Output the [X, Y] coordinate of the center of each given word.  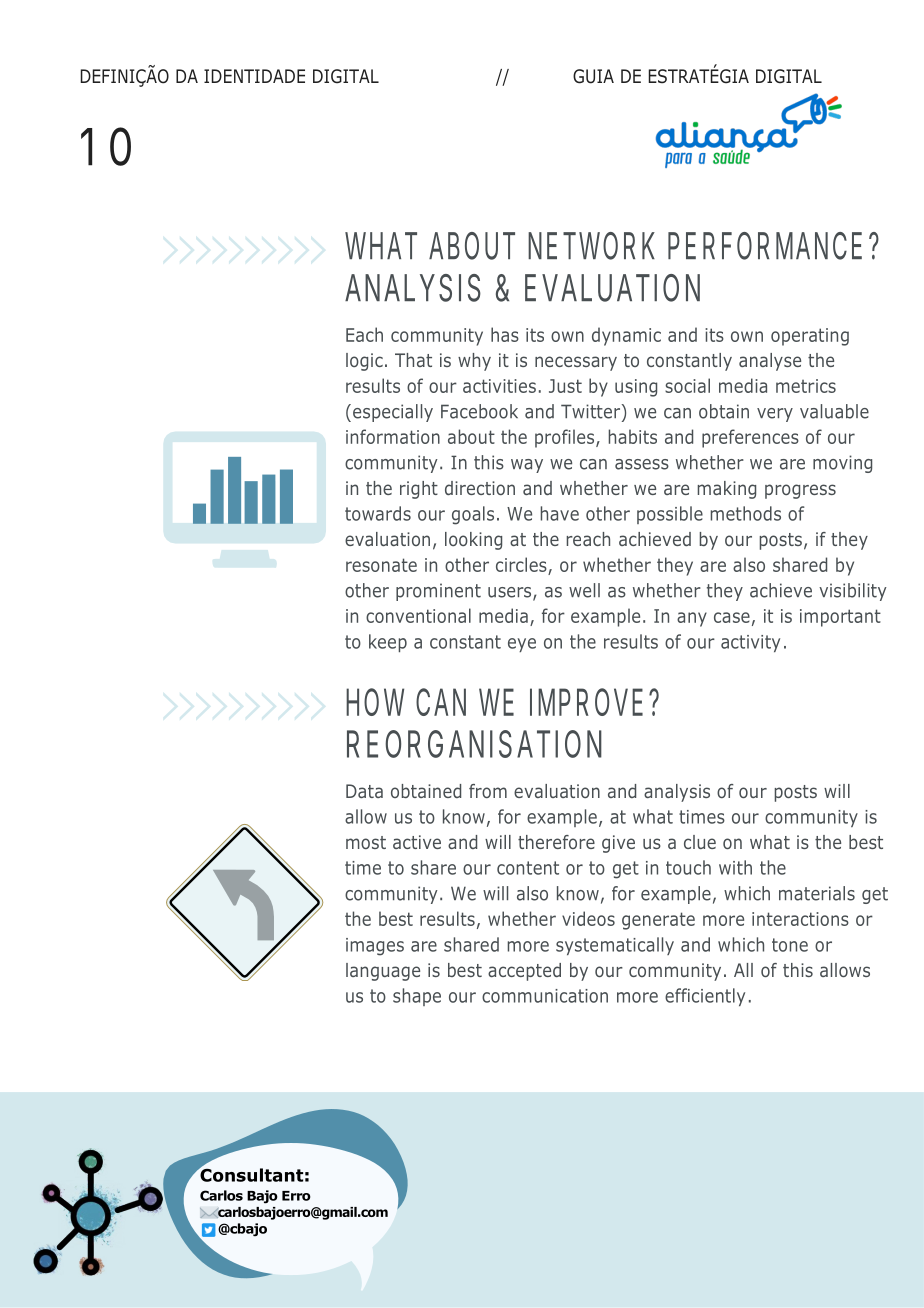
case [732, 617]
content [528, 868]
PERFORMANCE [765, 246]
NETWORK [591, 246]
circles [521, 564]
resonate [381, 565]
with [735, 867]
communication [545, 996]
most [366, 842]
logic [364, 362]
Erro [296, 1196]
